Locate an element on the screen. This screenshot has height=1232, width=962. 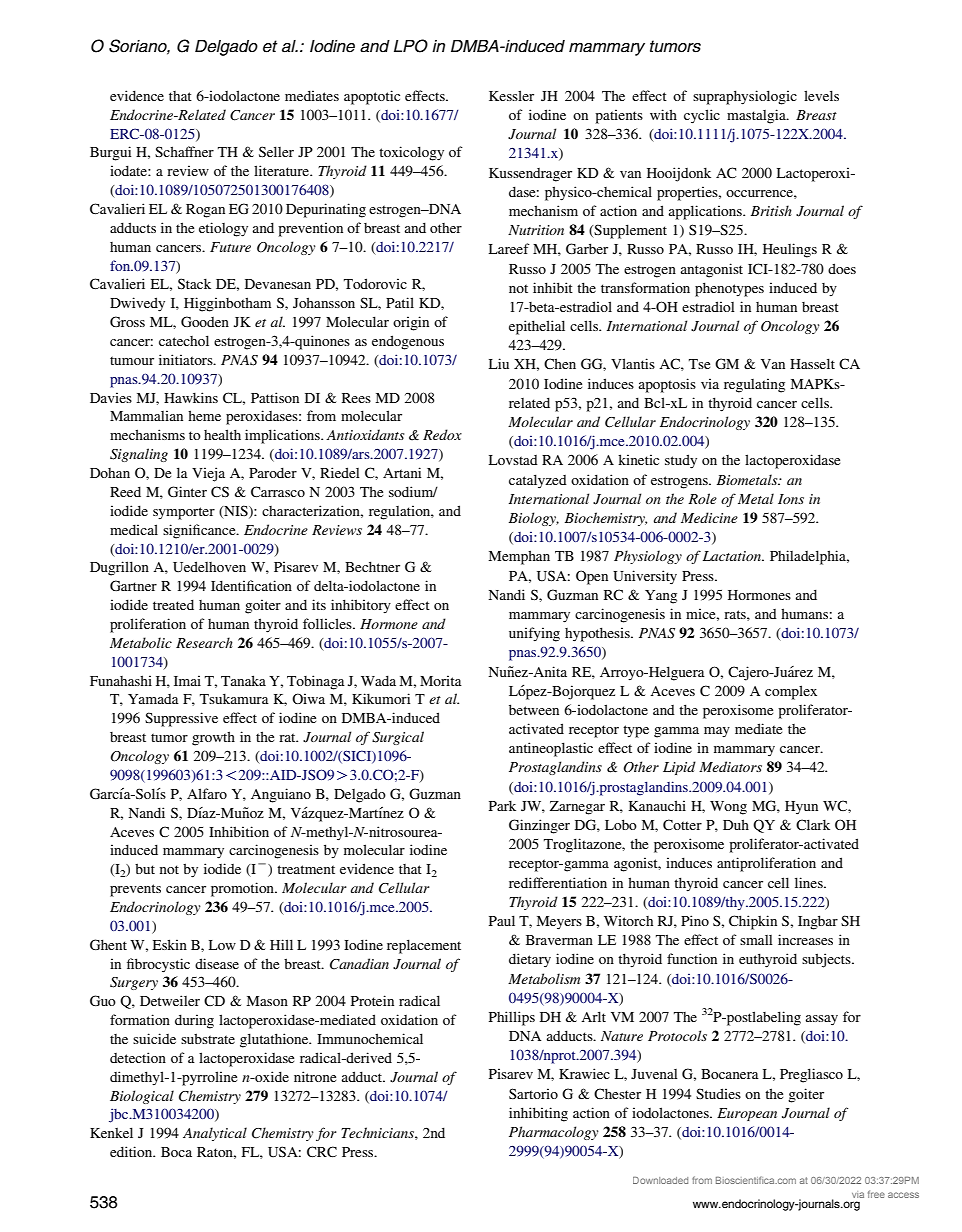
significance is located at coordinates (200, 531).
